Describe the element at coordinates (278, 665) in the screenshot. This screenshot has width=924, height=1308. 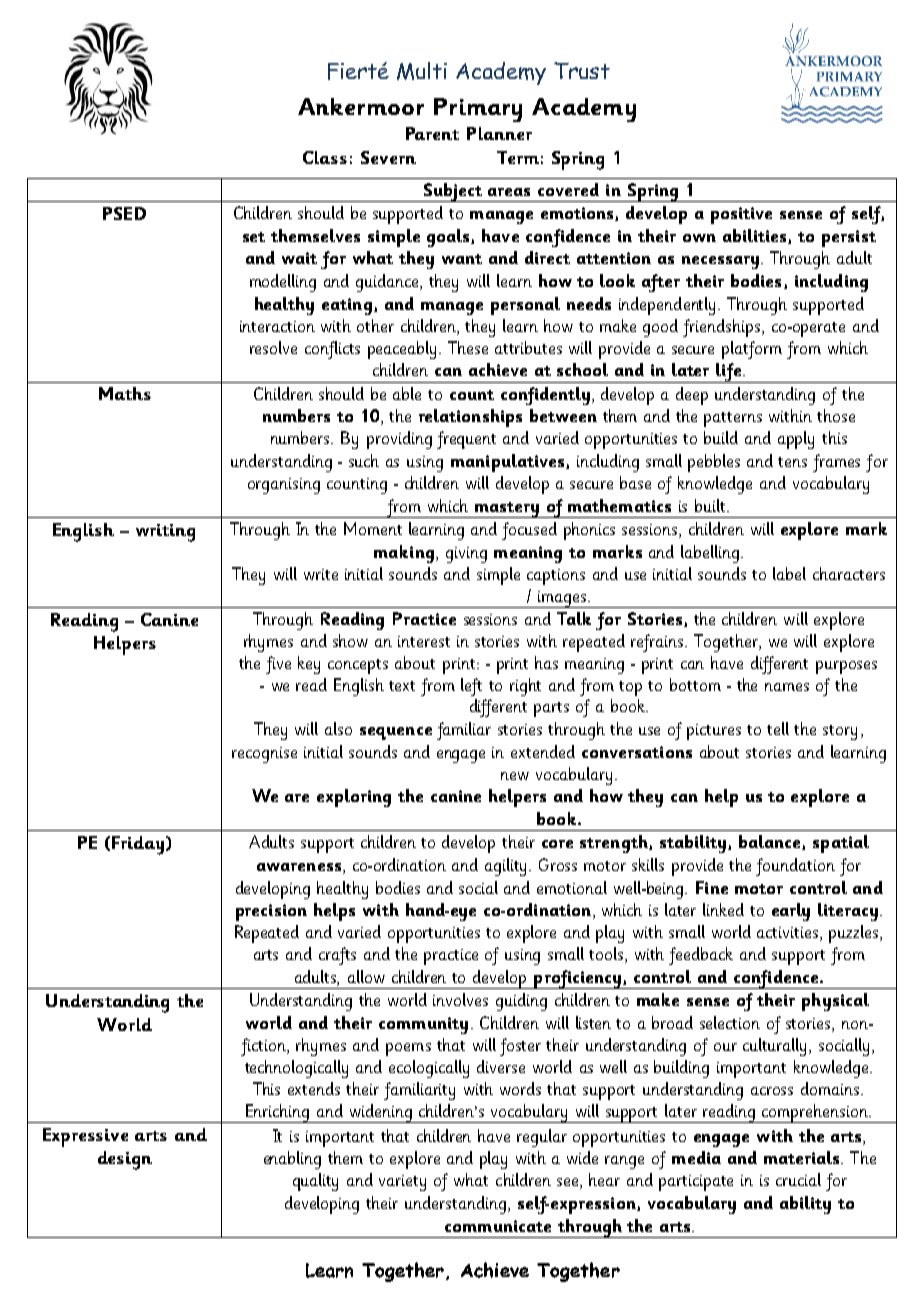
I see `five` at that location.
